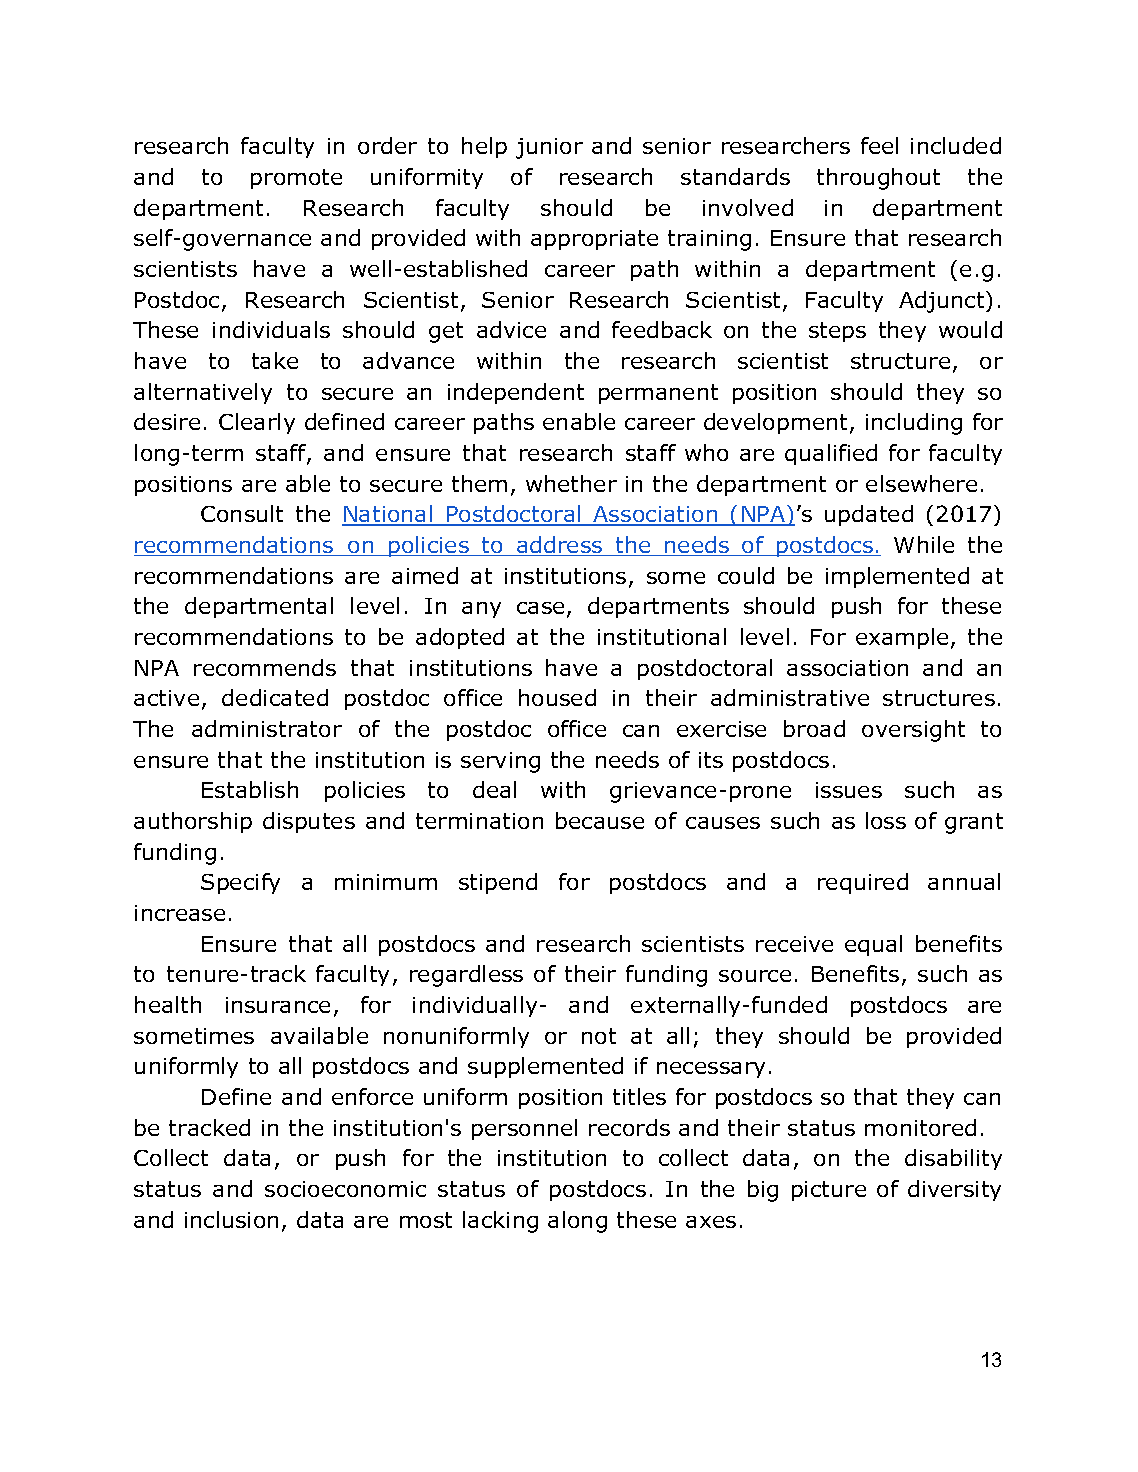 This screenshot has height=1472, width=1138. Describe the element at coordinates (500, 1222) in the screenshot. I see `lacking` at that location.
